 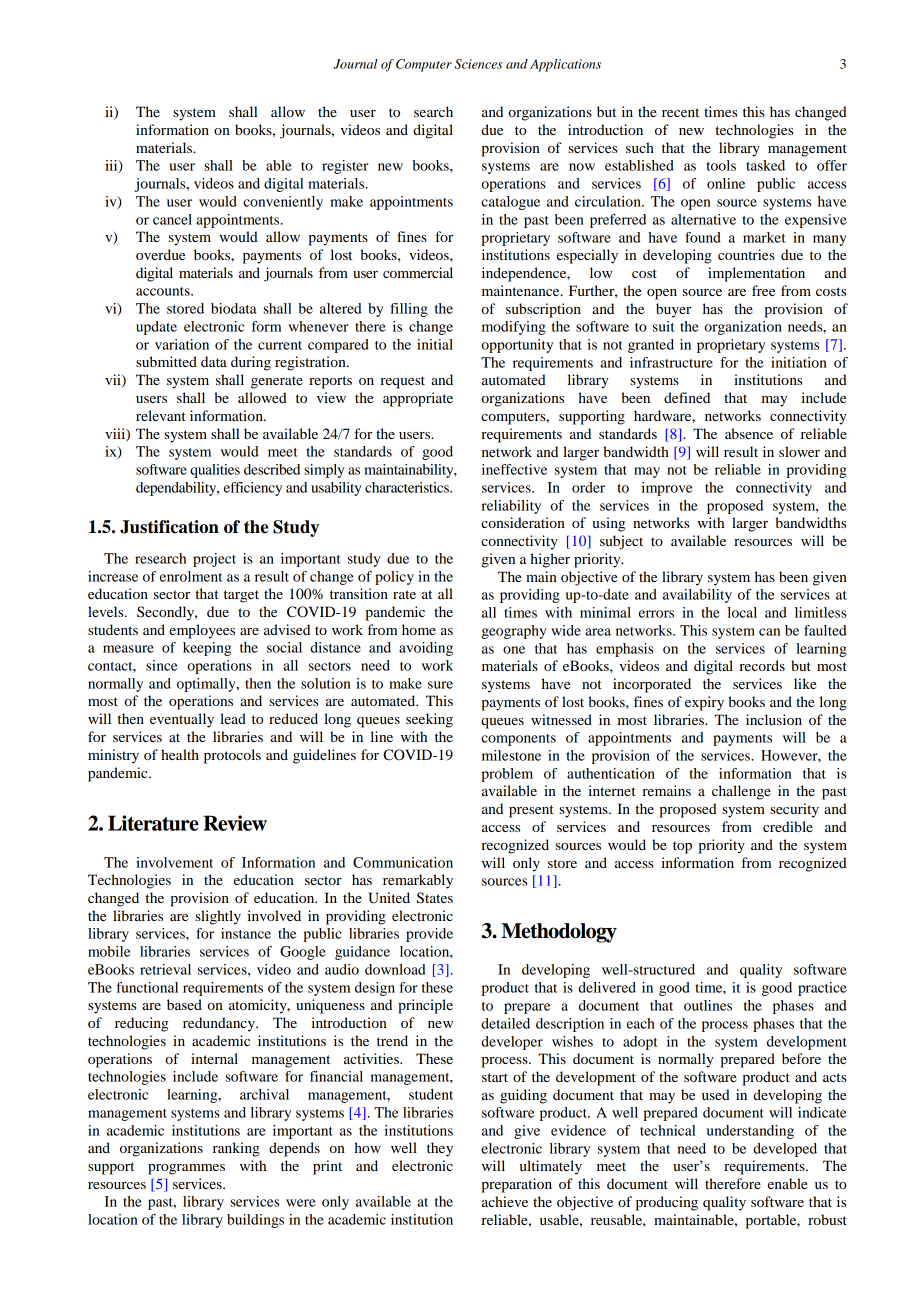 What do you see at coordinates (218, 917) in the screenshot?
I see `slightly` at bounding box center [218, 917].
